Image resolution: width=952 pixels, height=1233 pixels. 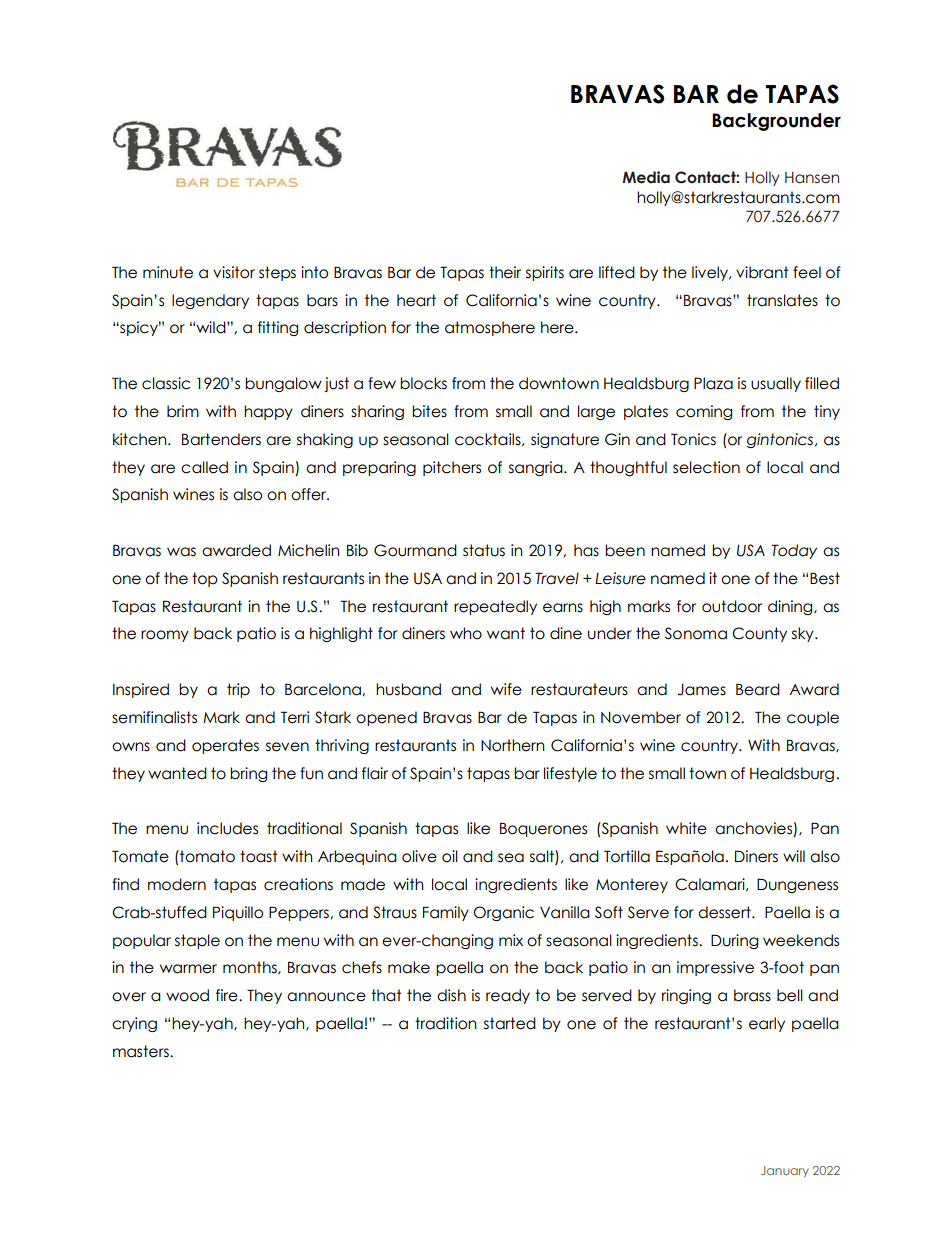 I want to click on started, so click(x=510, y=1023).
